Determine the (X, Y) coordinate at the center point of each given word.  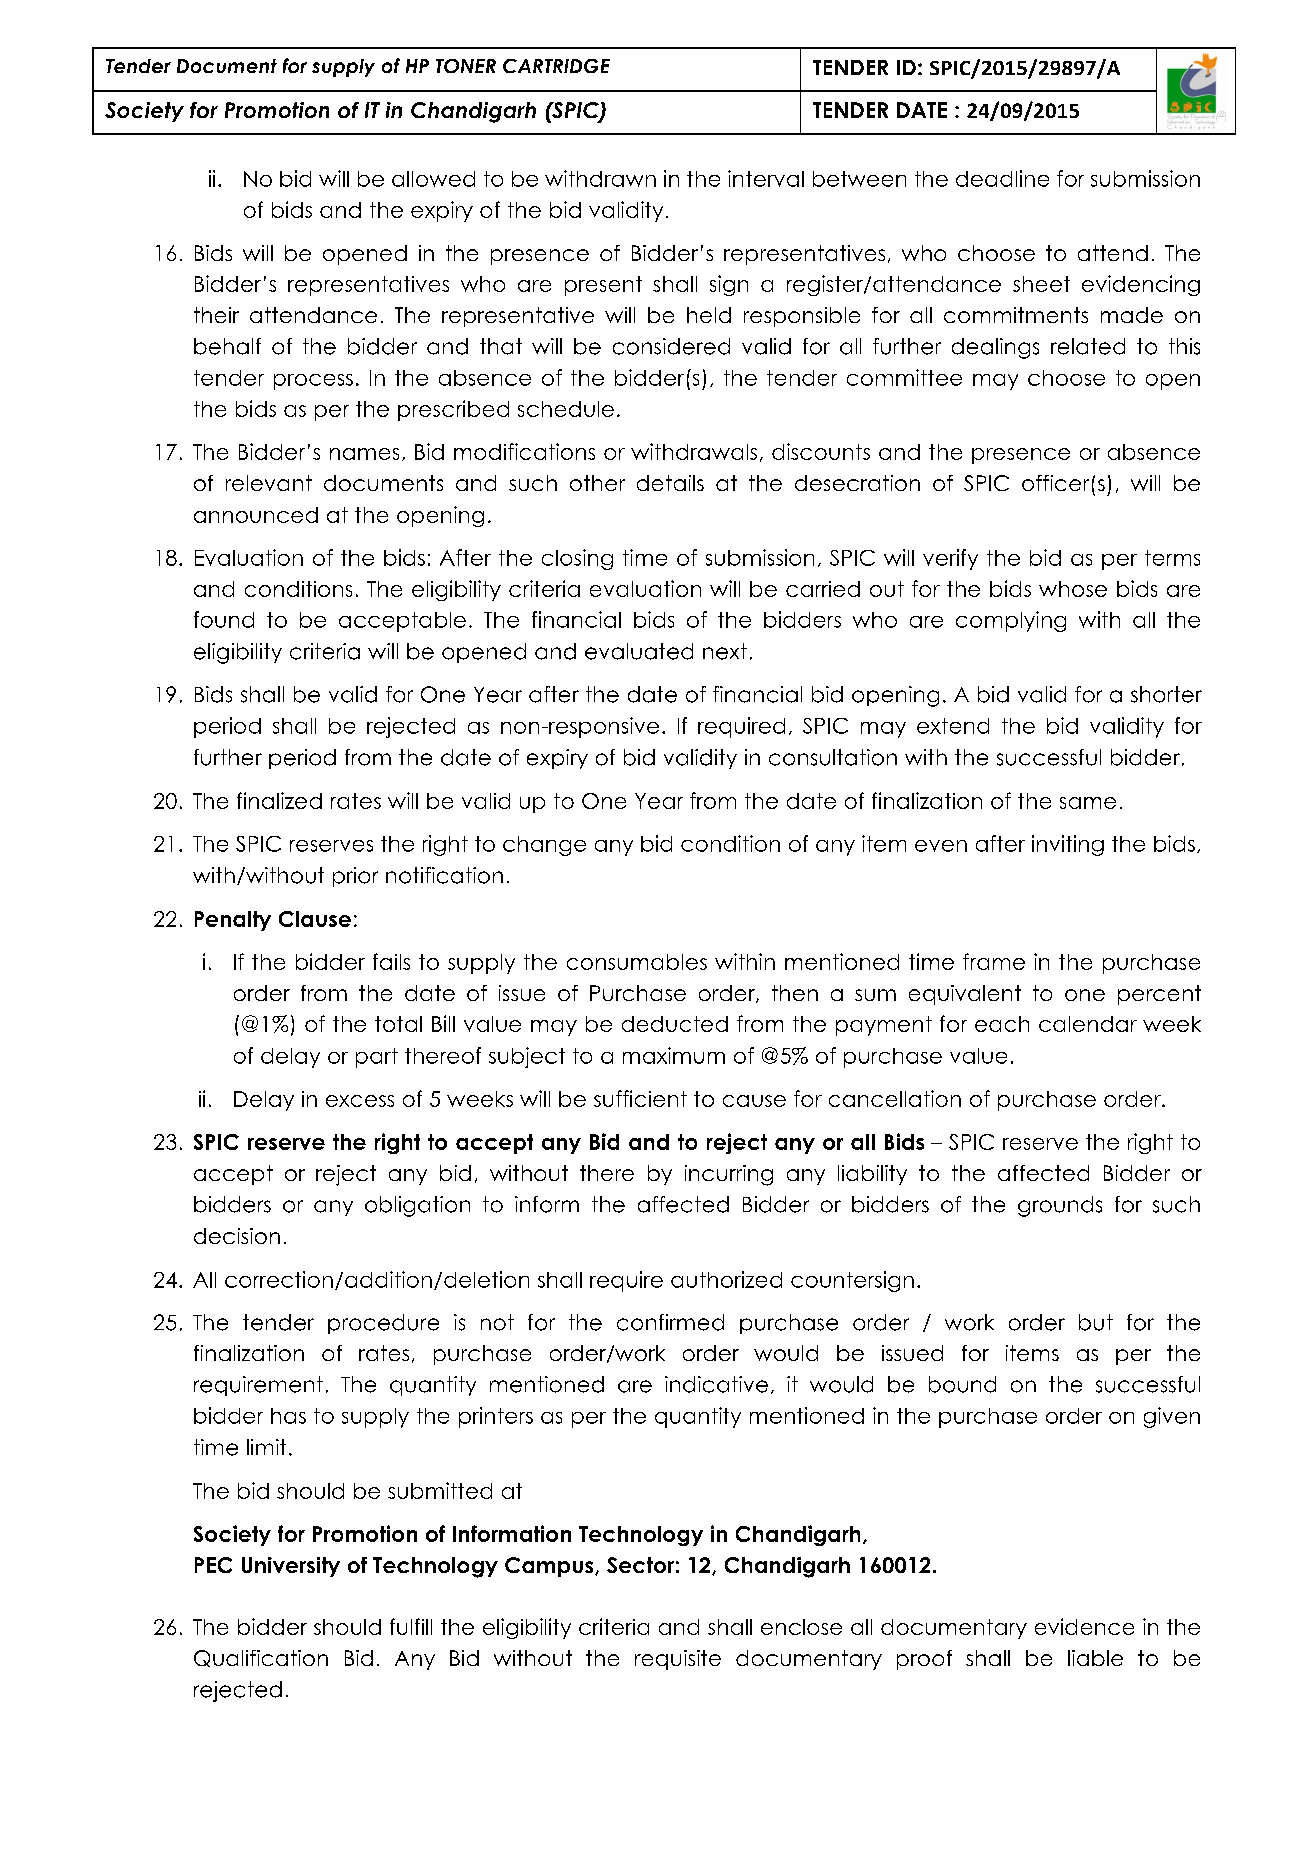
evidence (1084, 1626)
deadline (1002, 178)
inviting (1068, 845)
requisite (678, 1660)
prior (355, 877)
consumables (637, 962)
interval (766, 178)
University (291, 1567)
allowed (433, 179)
